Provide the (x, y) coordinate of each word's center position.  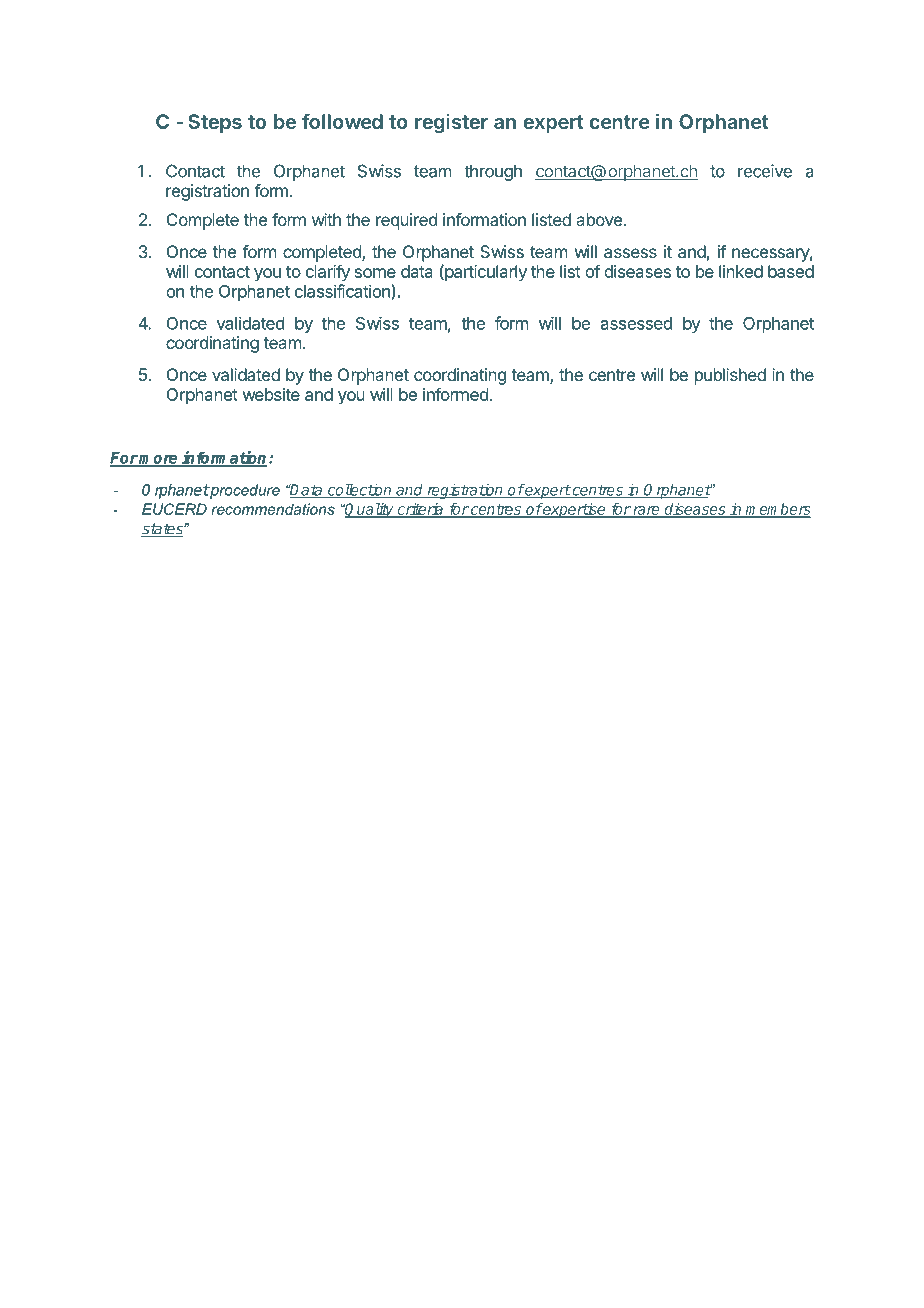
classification (343, 292)
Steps (215, 123)
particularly (485, 273)
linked (741, 271)
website (271, 394)
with (326, 219)
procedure (244, 491)
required (406, 221)
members (777, 510)
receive (765, 171)
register (451, 123)
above (599, 219)
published (730, 376)
